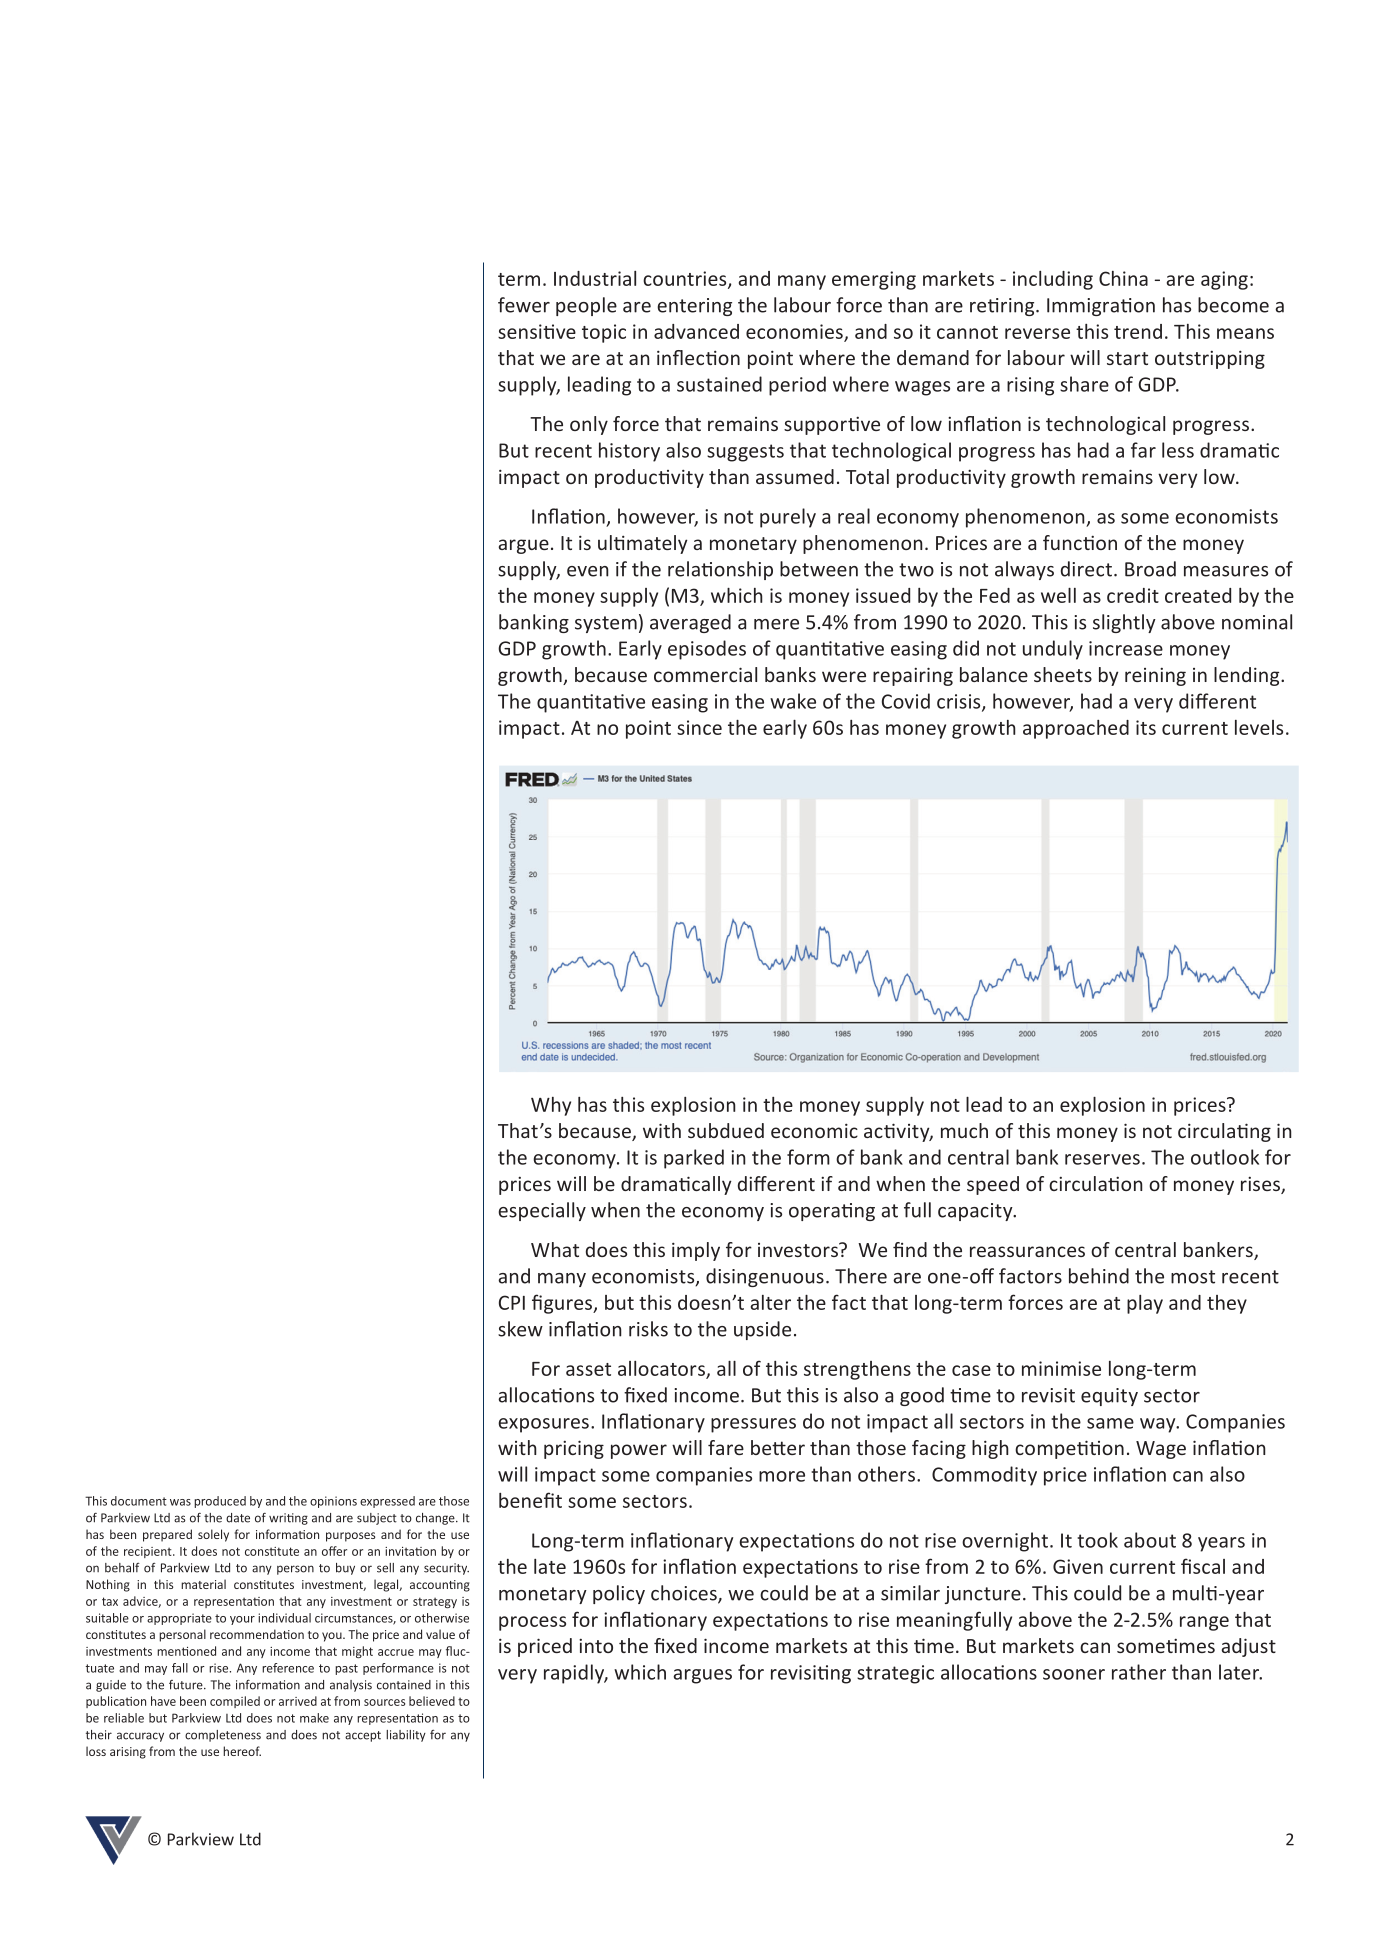 Image resolution: width=1380 pixels, height=1951 pixels. Describe the element at coordinates (1076, 729) in the screenshot. I see `approached` at that location.
